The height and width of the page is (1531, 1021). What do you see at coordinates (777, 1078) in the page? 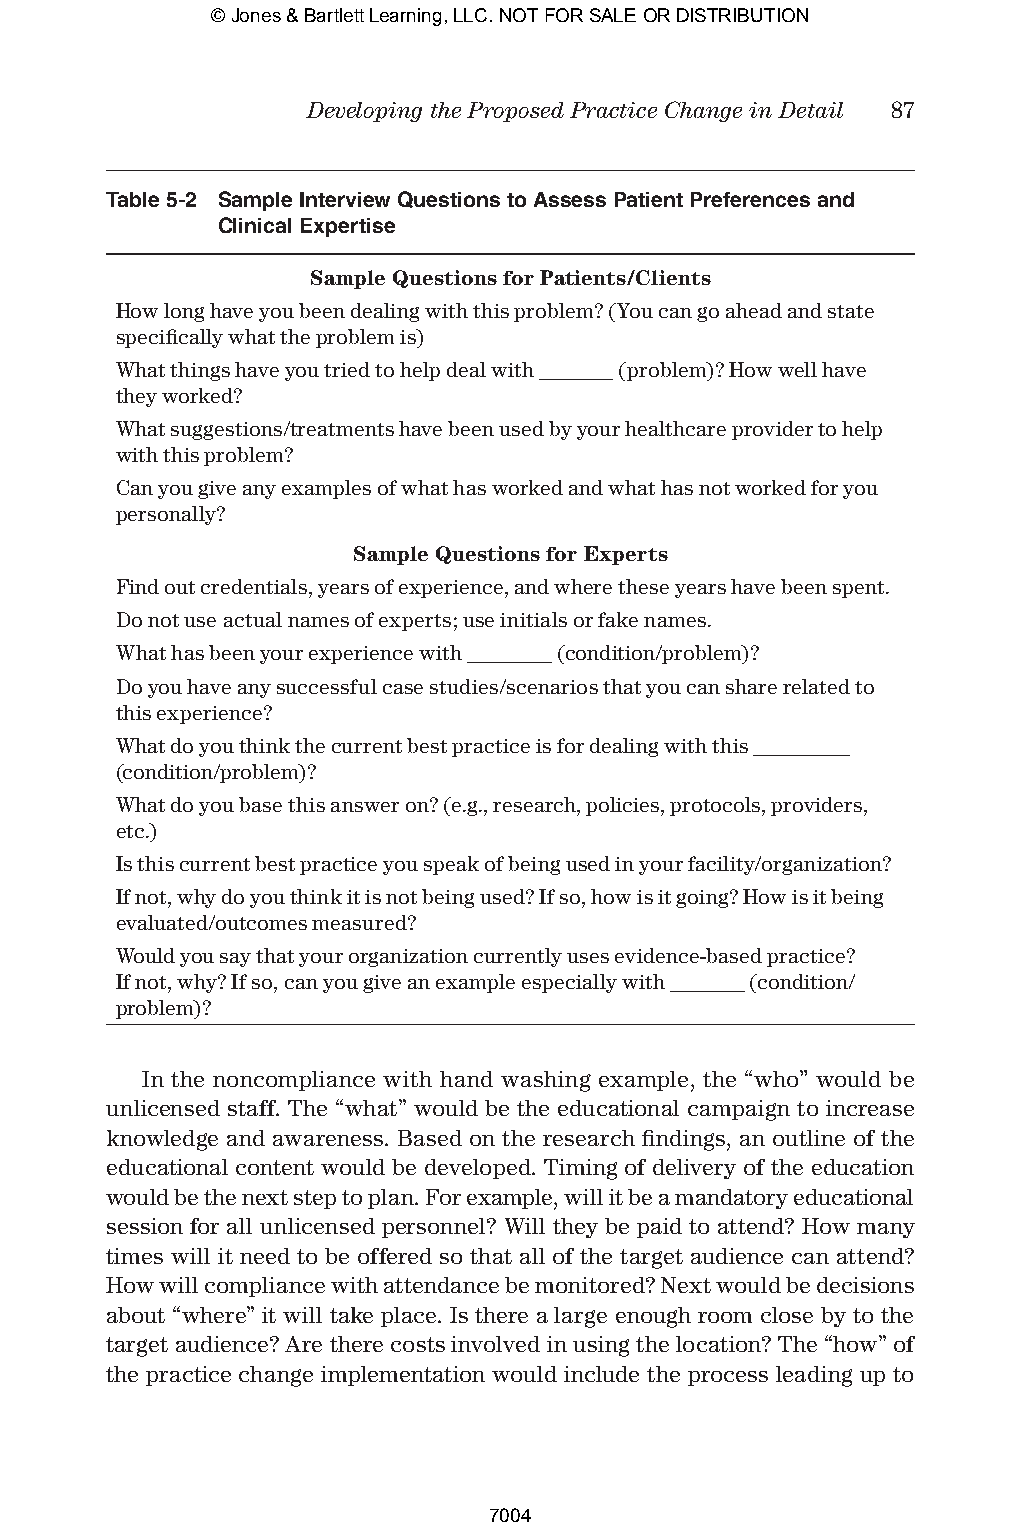
I see `who` at bounding box center [777, 1078].
